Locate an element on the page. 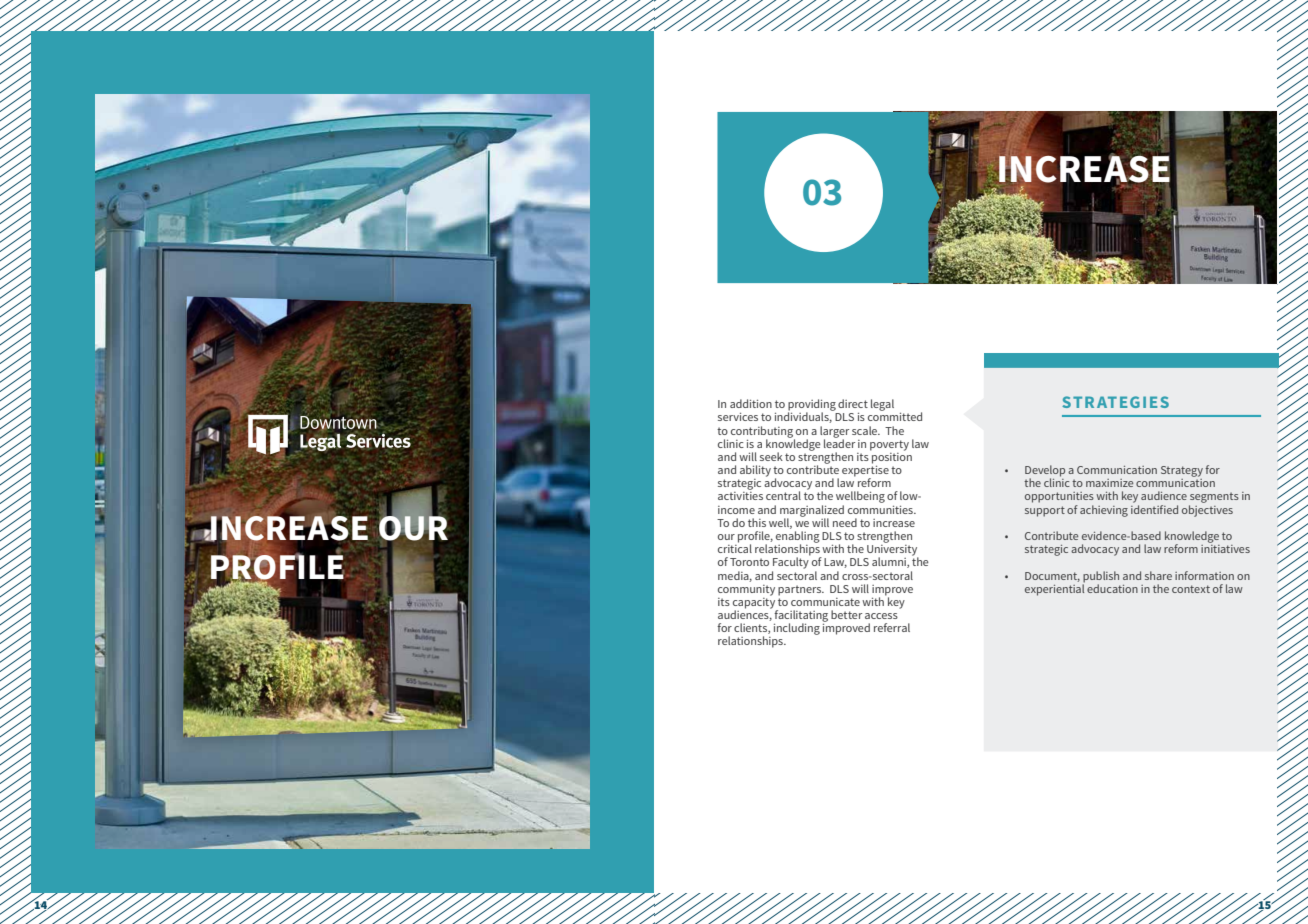 The height and width of the page is (924, 1308). identified is located at coordinates (1154, 508).
